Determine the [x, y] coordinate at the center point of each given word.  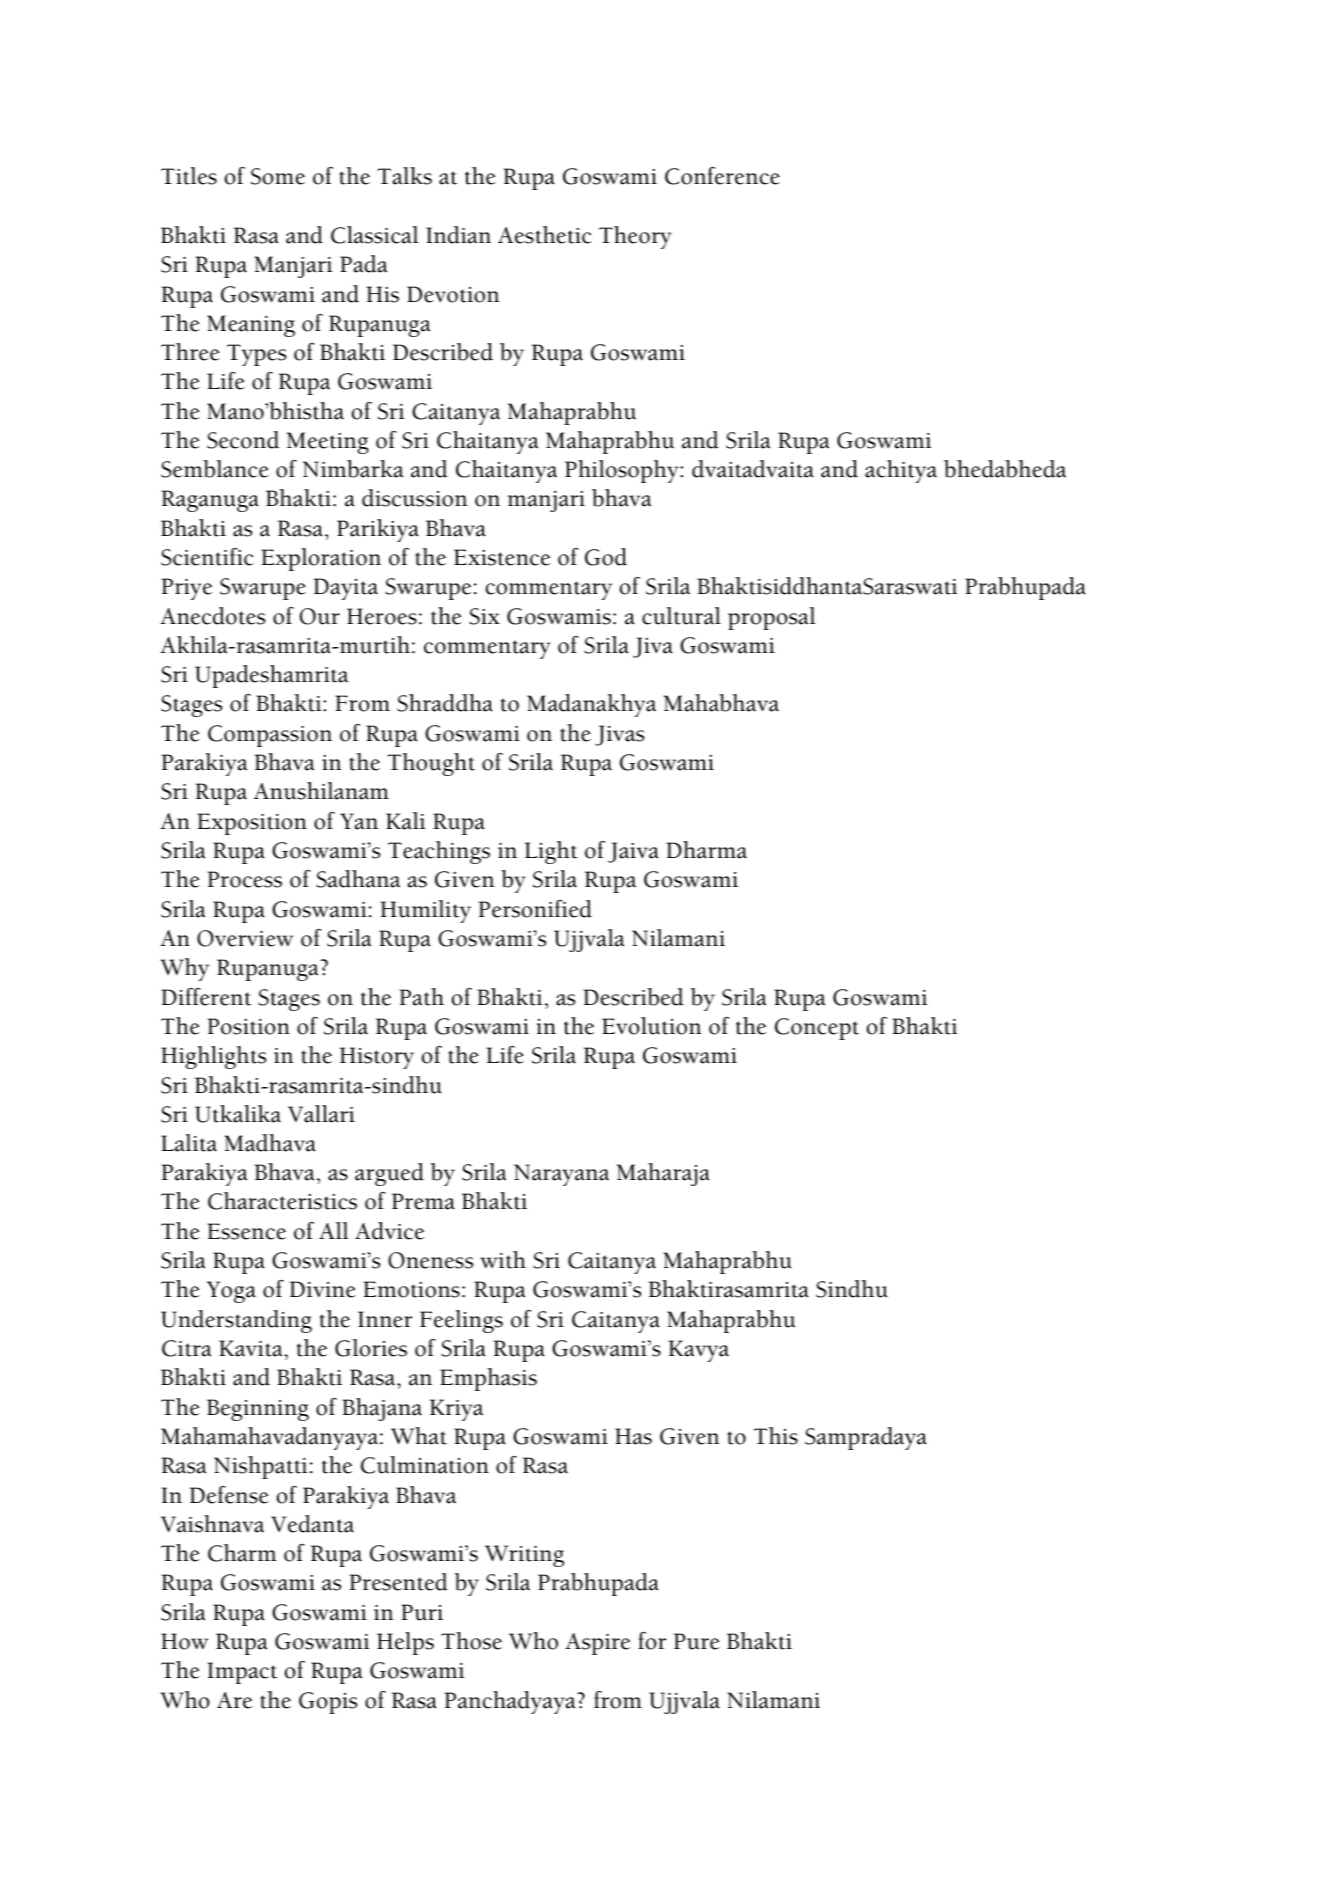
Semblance [215, 469]
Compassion [270, 736]
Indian [458, 235]
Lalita [189, 1143]
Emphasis [488, 1379]
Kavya [698, 1351]
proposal [771, 618]
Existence [502, 557]
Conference [722, 176]
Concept [817, 1029]
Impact [242, 1673]
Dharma [706, 850]
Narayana [561, 1175]
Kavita [252, 1348]
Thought [431, 764]
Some [278, 176]
